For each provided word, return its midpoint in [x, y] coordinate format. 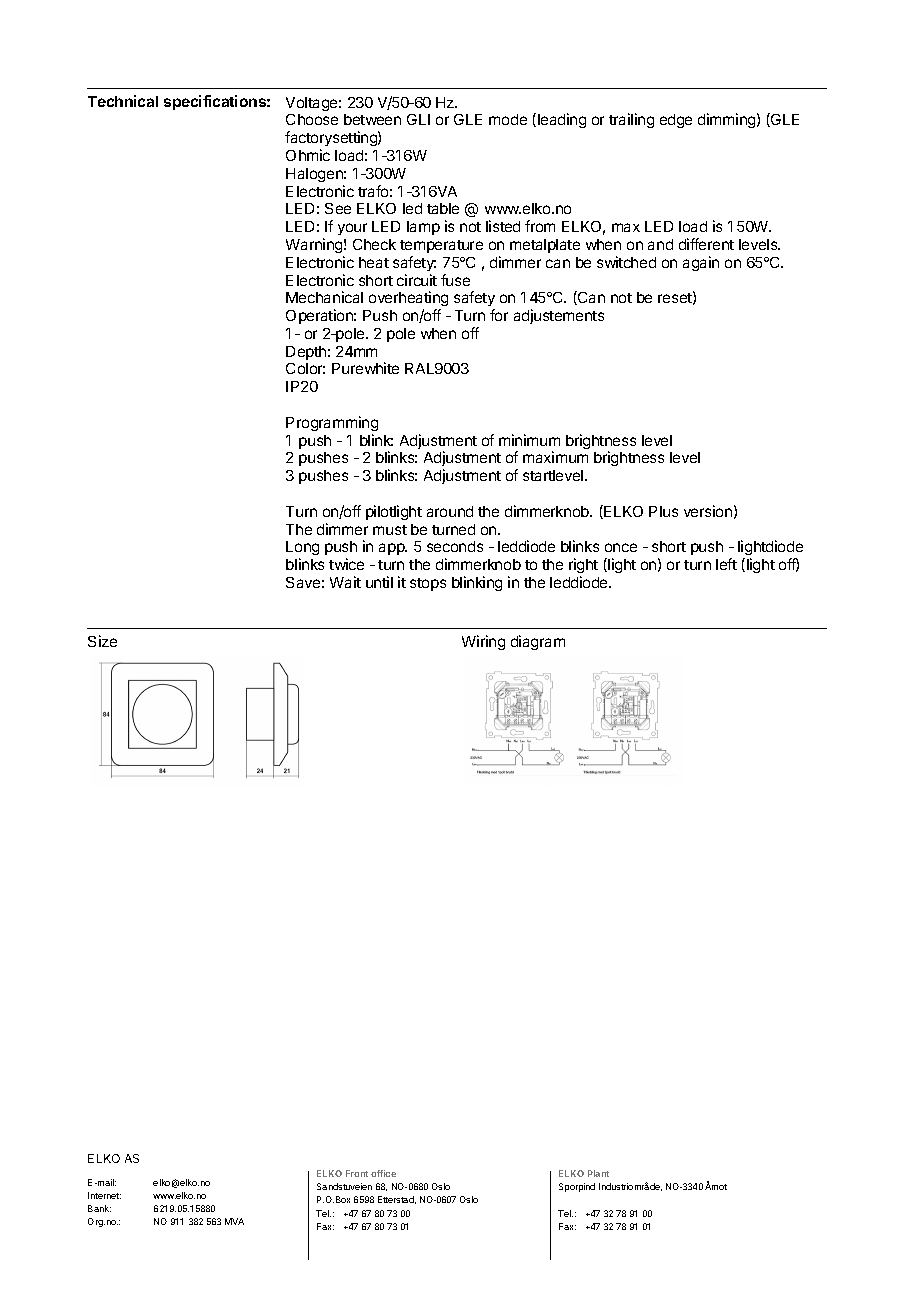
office [383, 1173]
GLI [418, 119]
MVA [234, 1221]
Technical [123, 101]
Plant [598, 1173]
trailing [631, 120]
